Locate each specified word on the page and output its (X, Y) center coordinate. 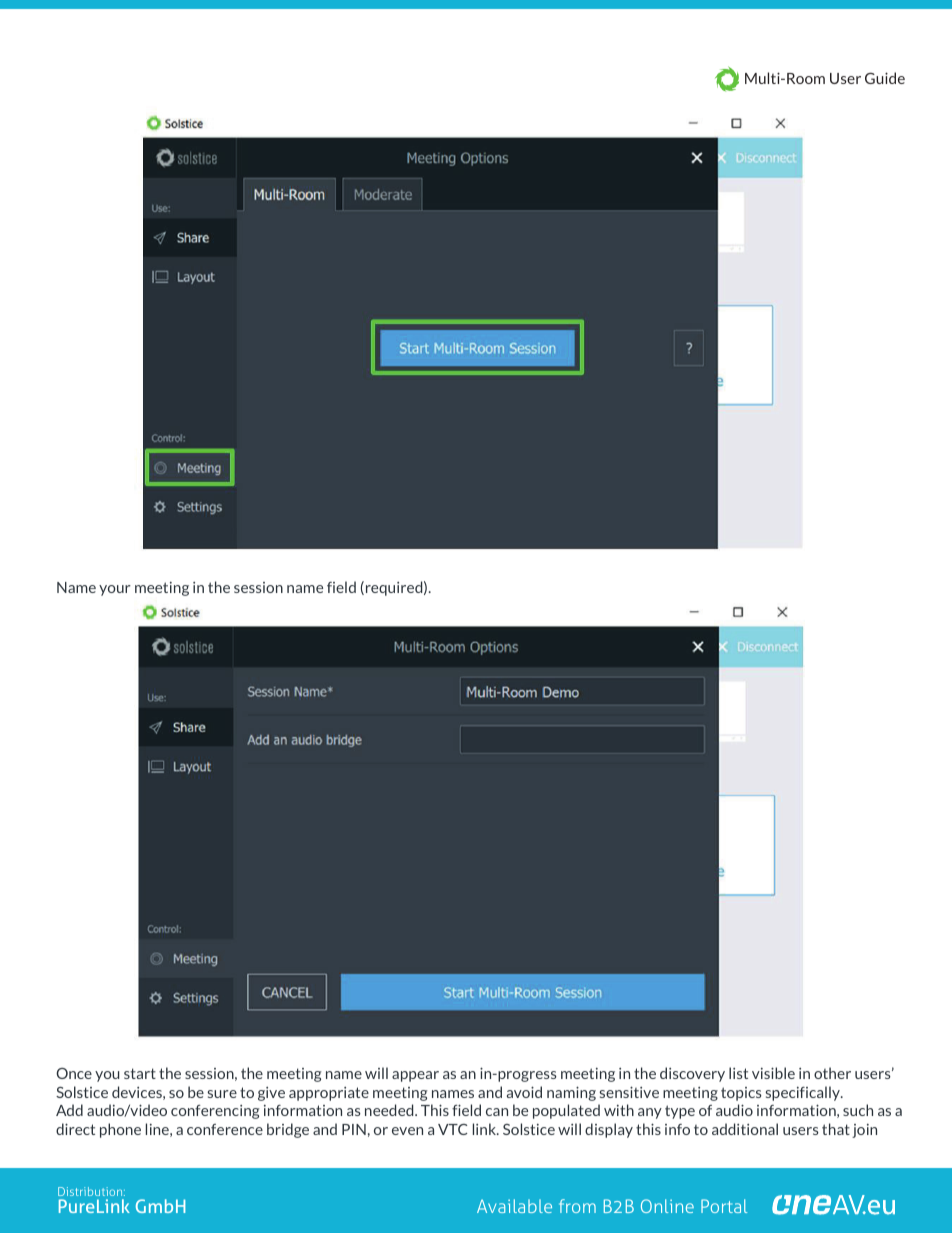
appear (415, 1076)
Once (74, 1073)
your (115, 590)
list (738, 1073)
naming (571, 1093)
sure (222, 1094)
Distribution (91, 1191)
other (832, 1073)
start (140, 1073)
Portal (724, 1206)
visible (773, 1073)
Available (514, 1206)
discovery (692, 1074)
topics (741, 1094)
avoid (524, 1092)
